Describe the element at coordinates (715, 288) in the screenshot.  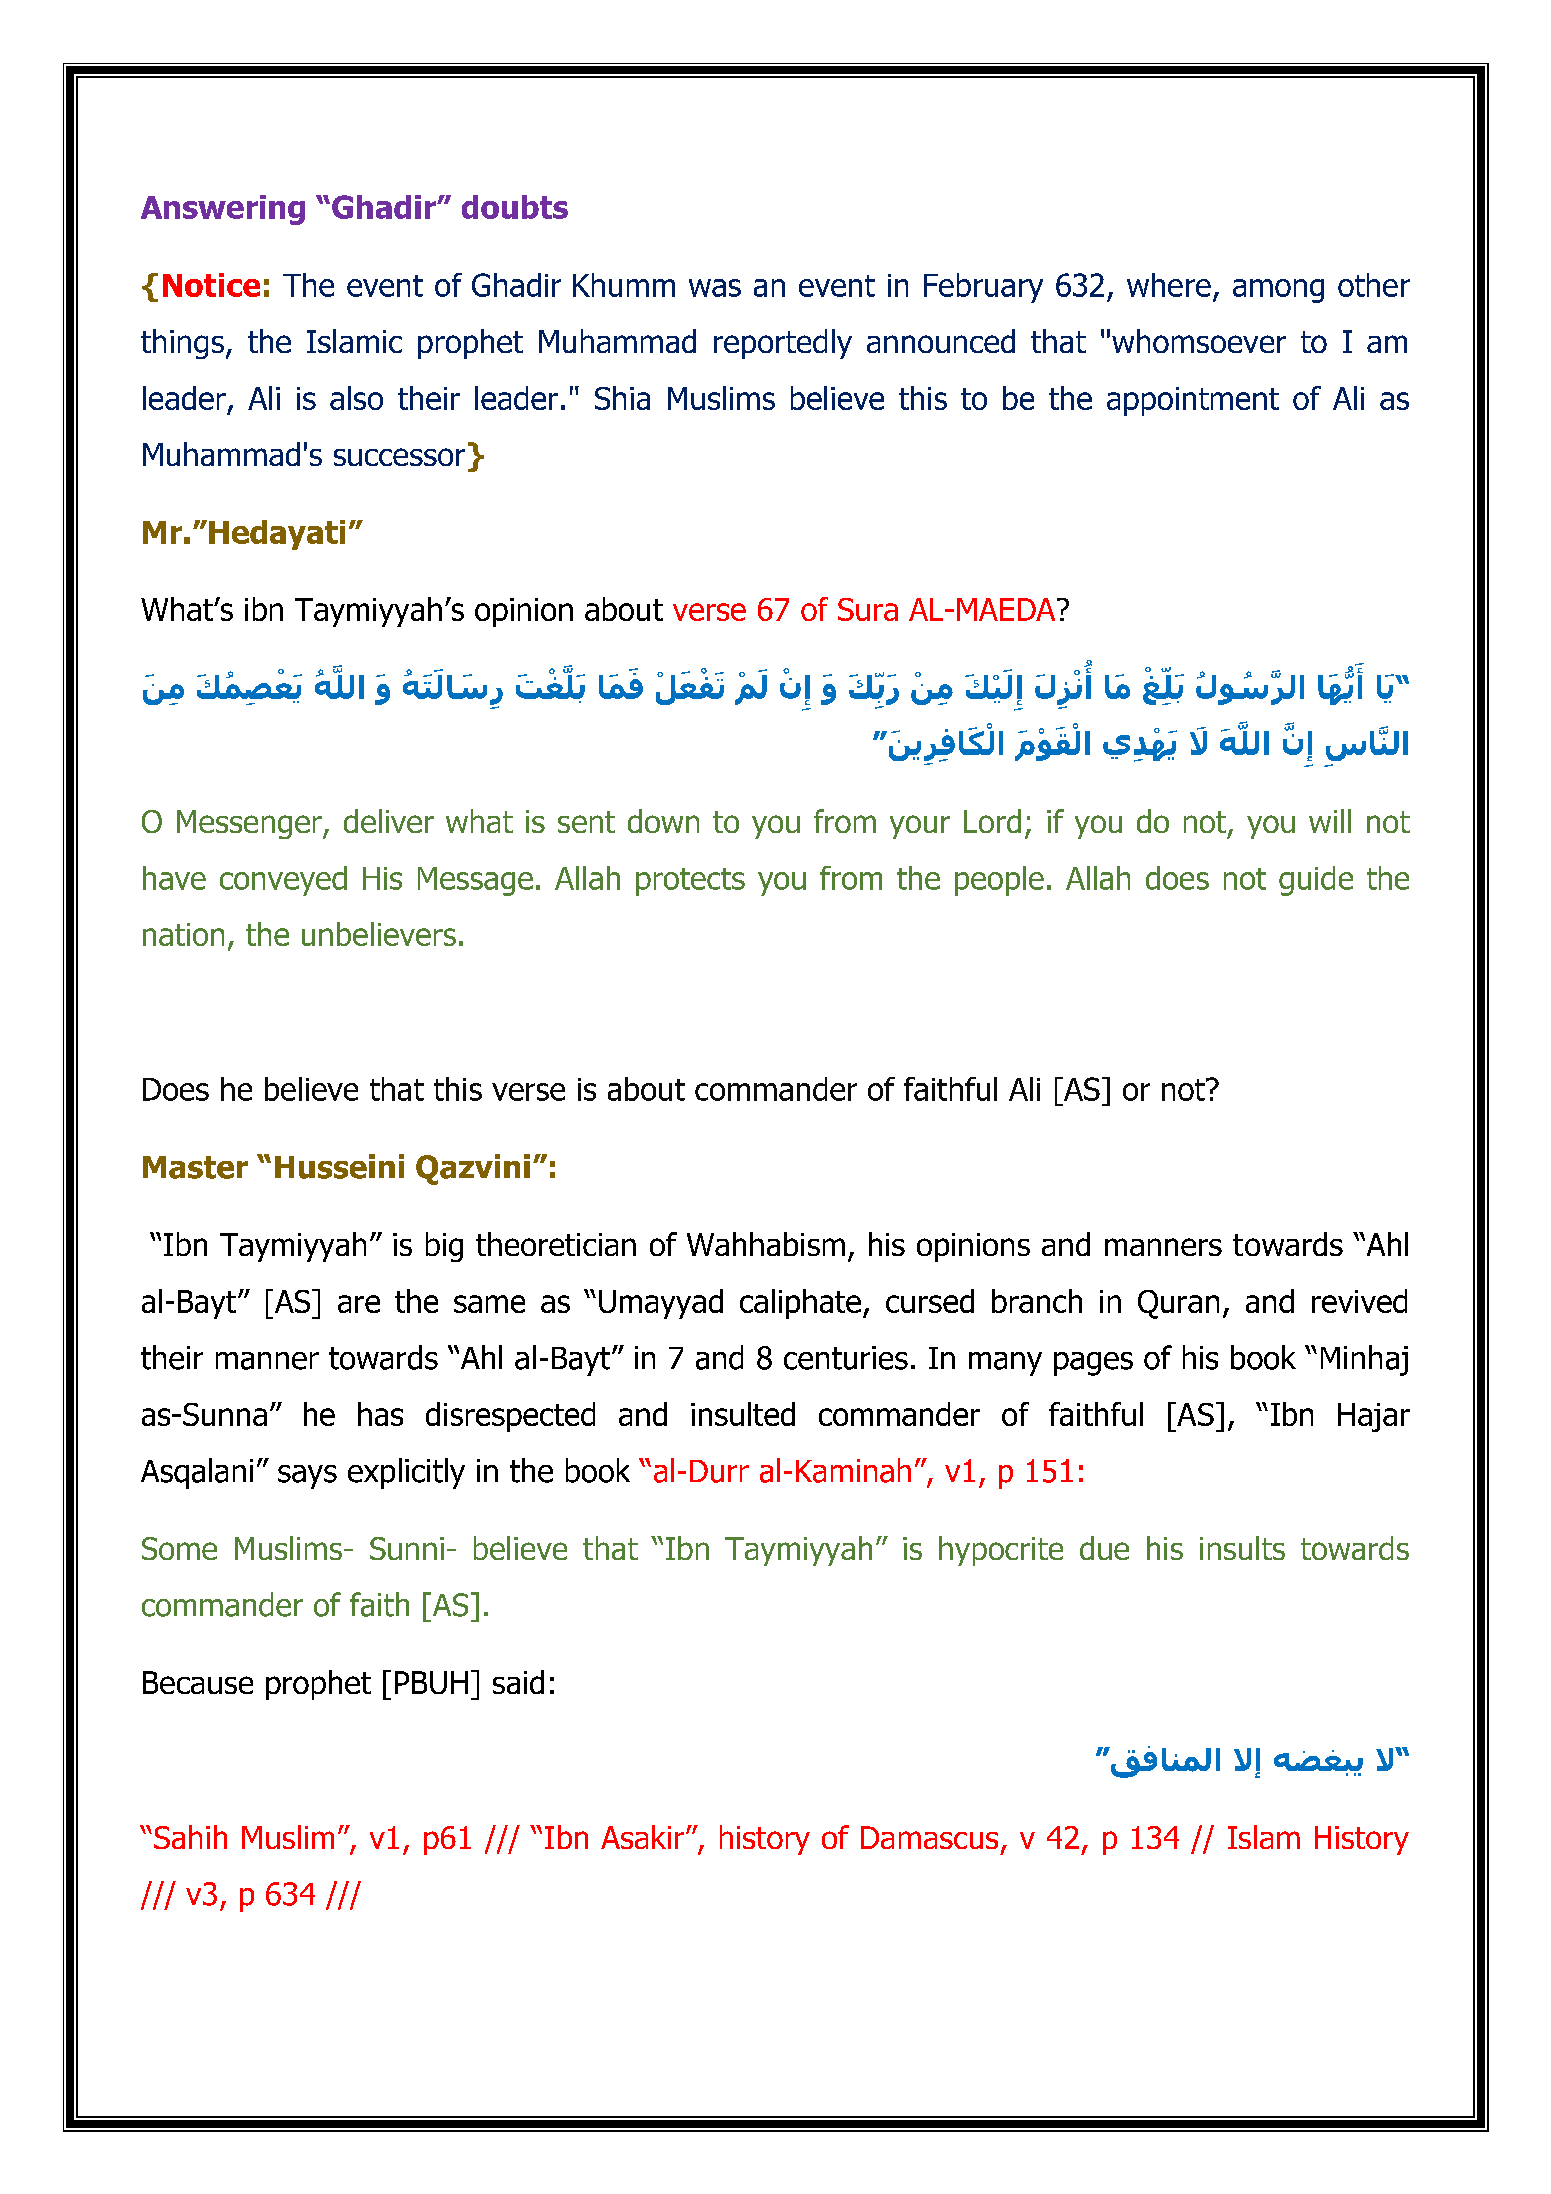
I see `was` at that location.
